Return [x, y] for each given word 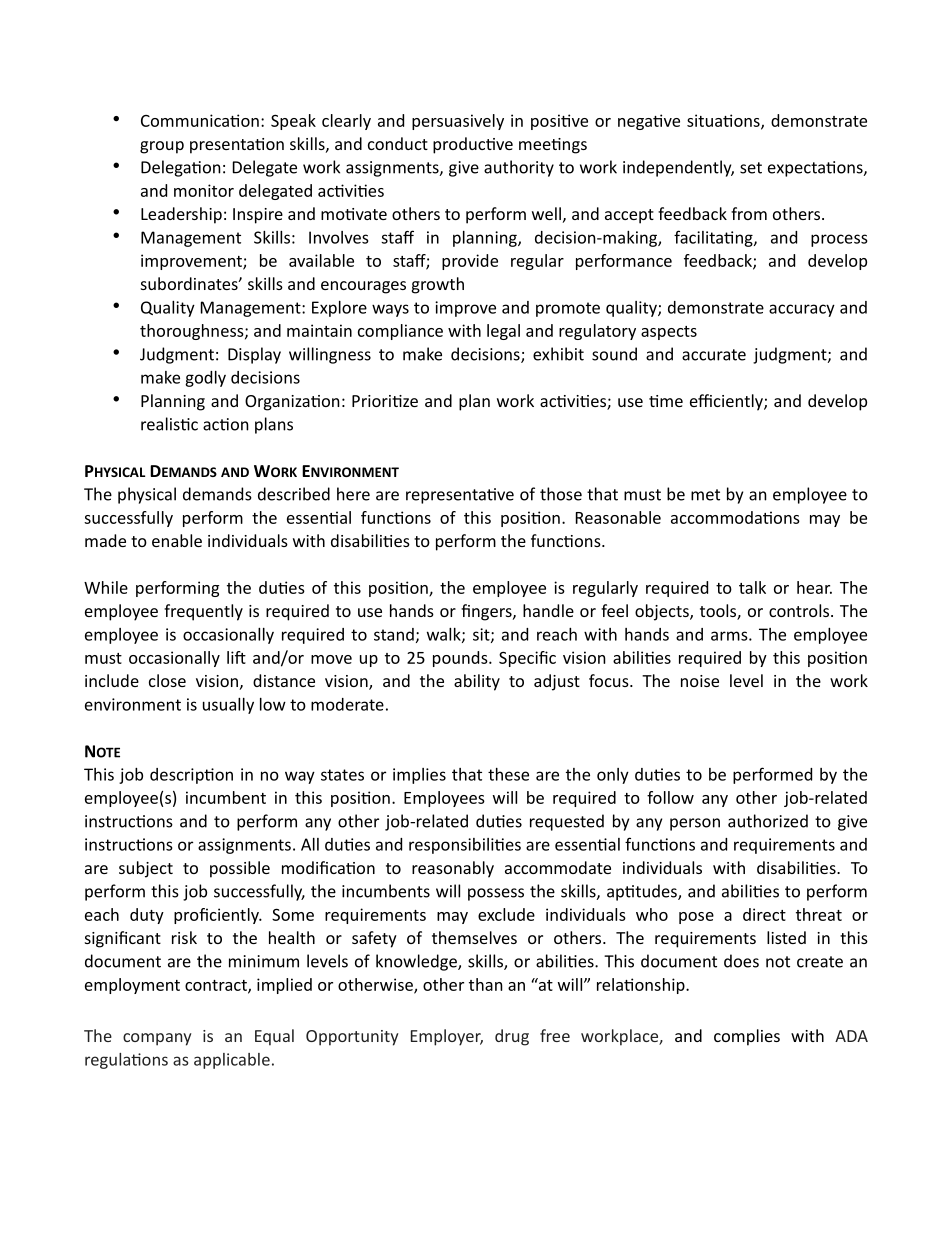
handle [548, 610]
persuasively [458, 122]
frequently [203, 612]
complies [747, 1037]
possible [240, 869]
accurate [714, 355]
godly [205, 379]
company [157, 1039]
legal [503, 332]
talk [752, 587]
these [508, 774]
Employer [447, 1037]
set [751, 168]
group [162, 147]
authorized [768, 821]
